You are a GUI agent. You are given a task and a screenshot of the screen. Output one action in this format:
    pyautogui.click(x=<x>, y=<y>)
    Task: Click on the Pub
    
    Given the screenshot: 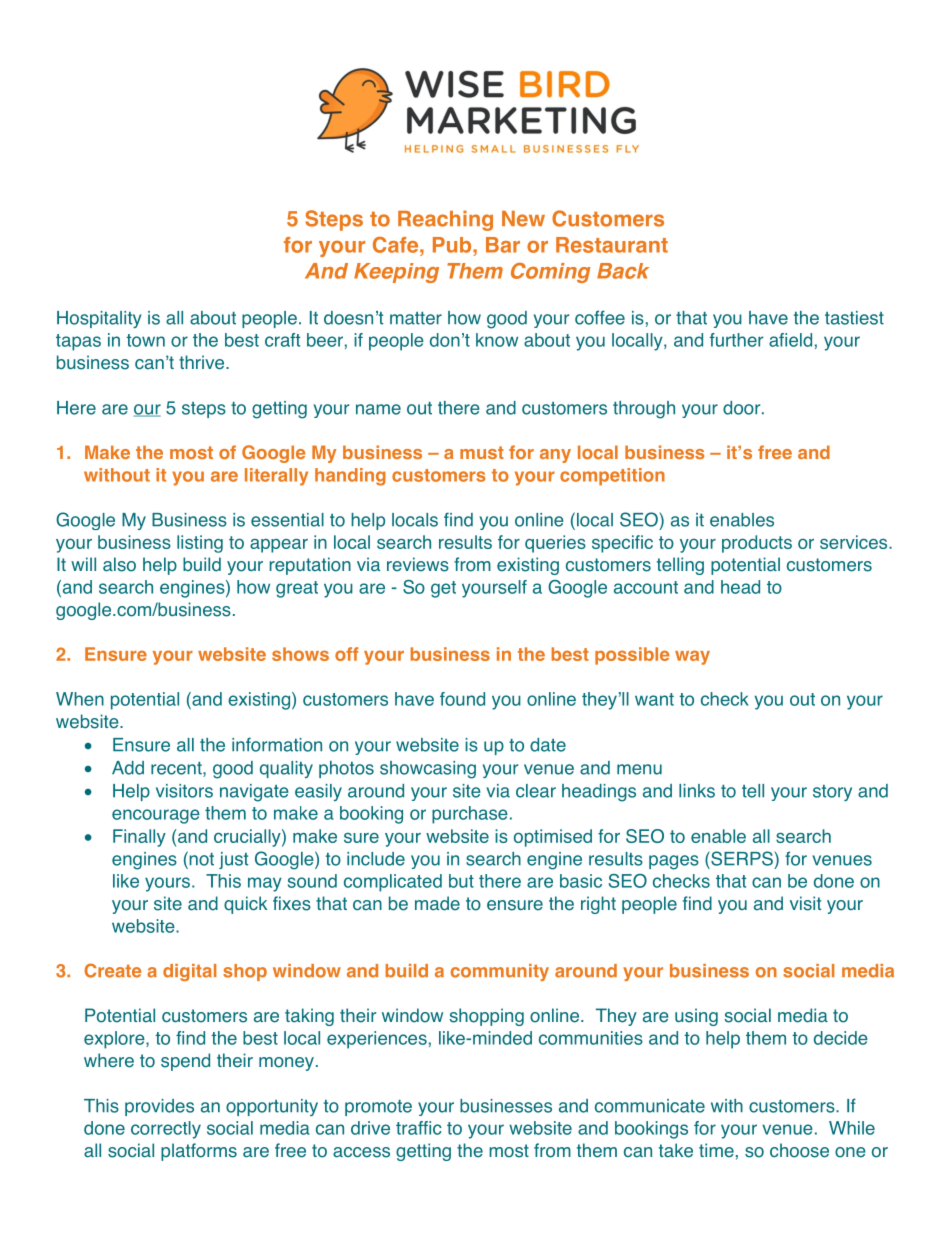 What is the action you would take?
    pyautogui.click(x=453, y=245)
